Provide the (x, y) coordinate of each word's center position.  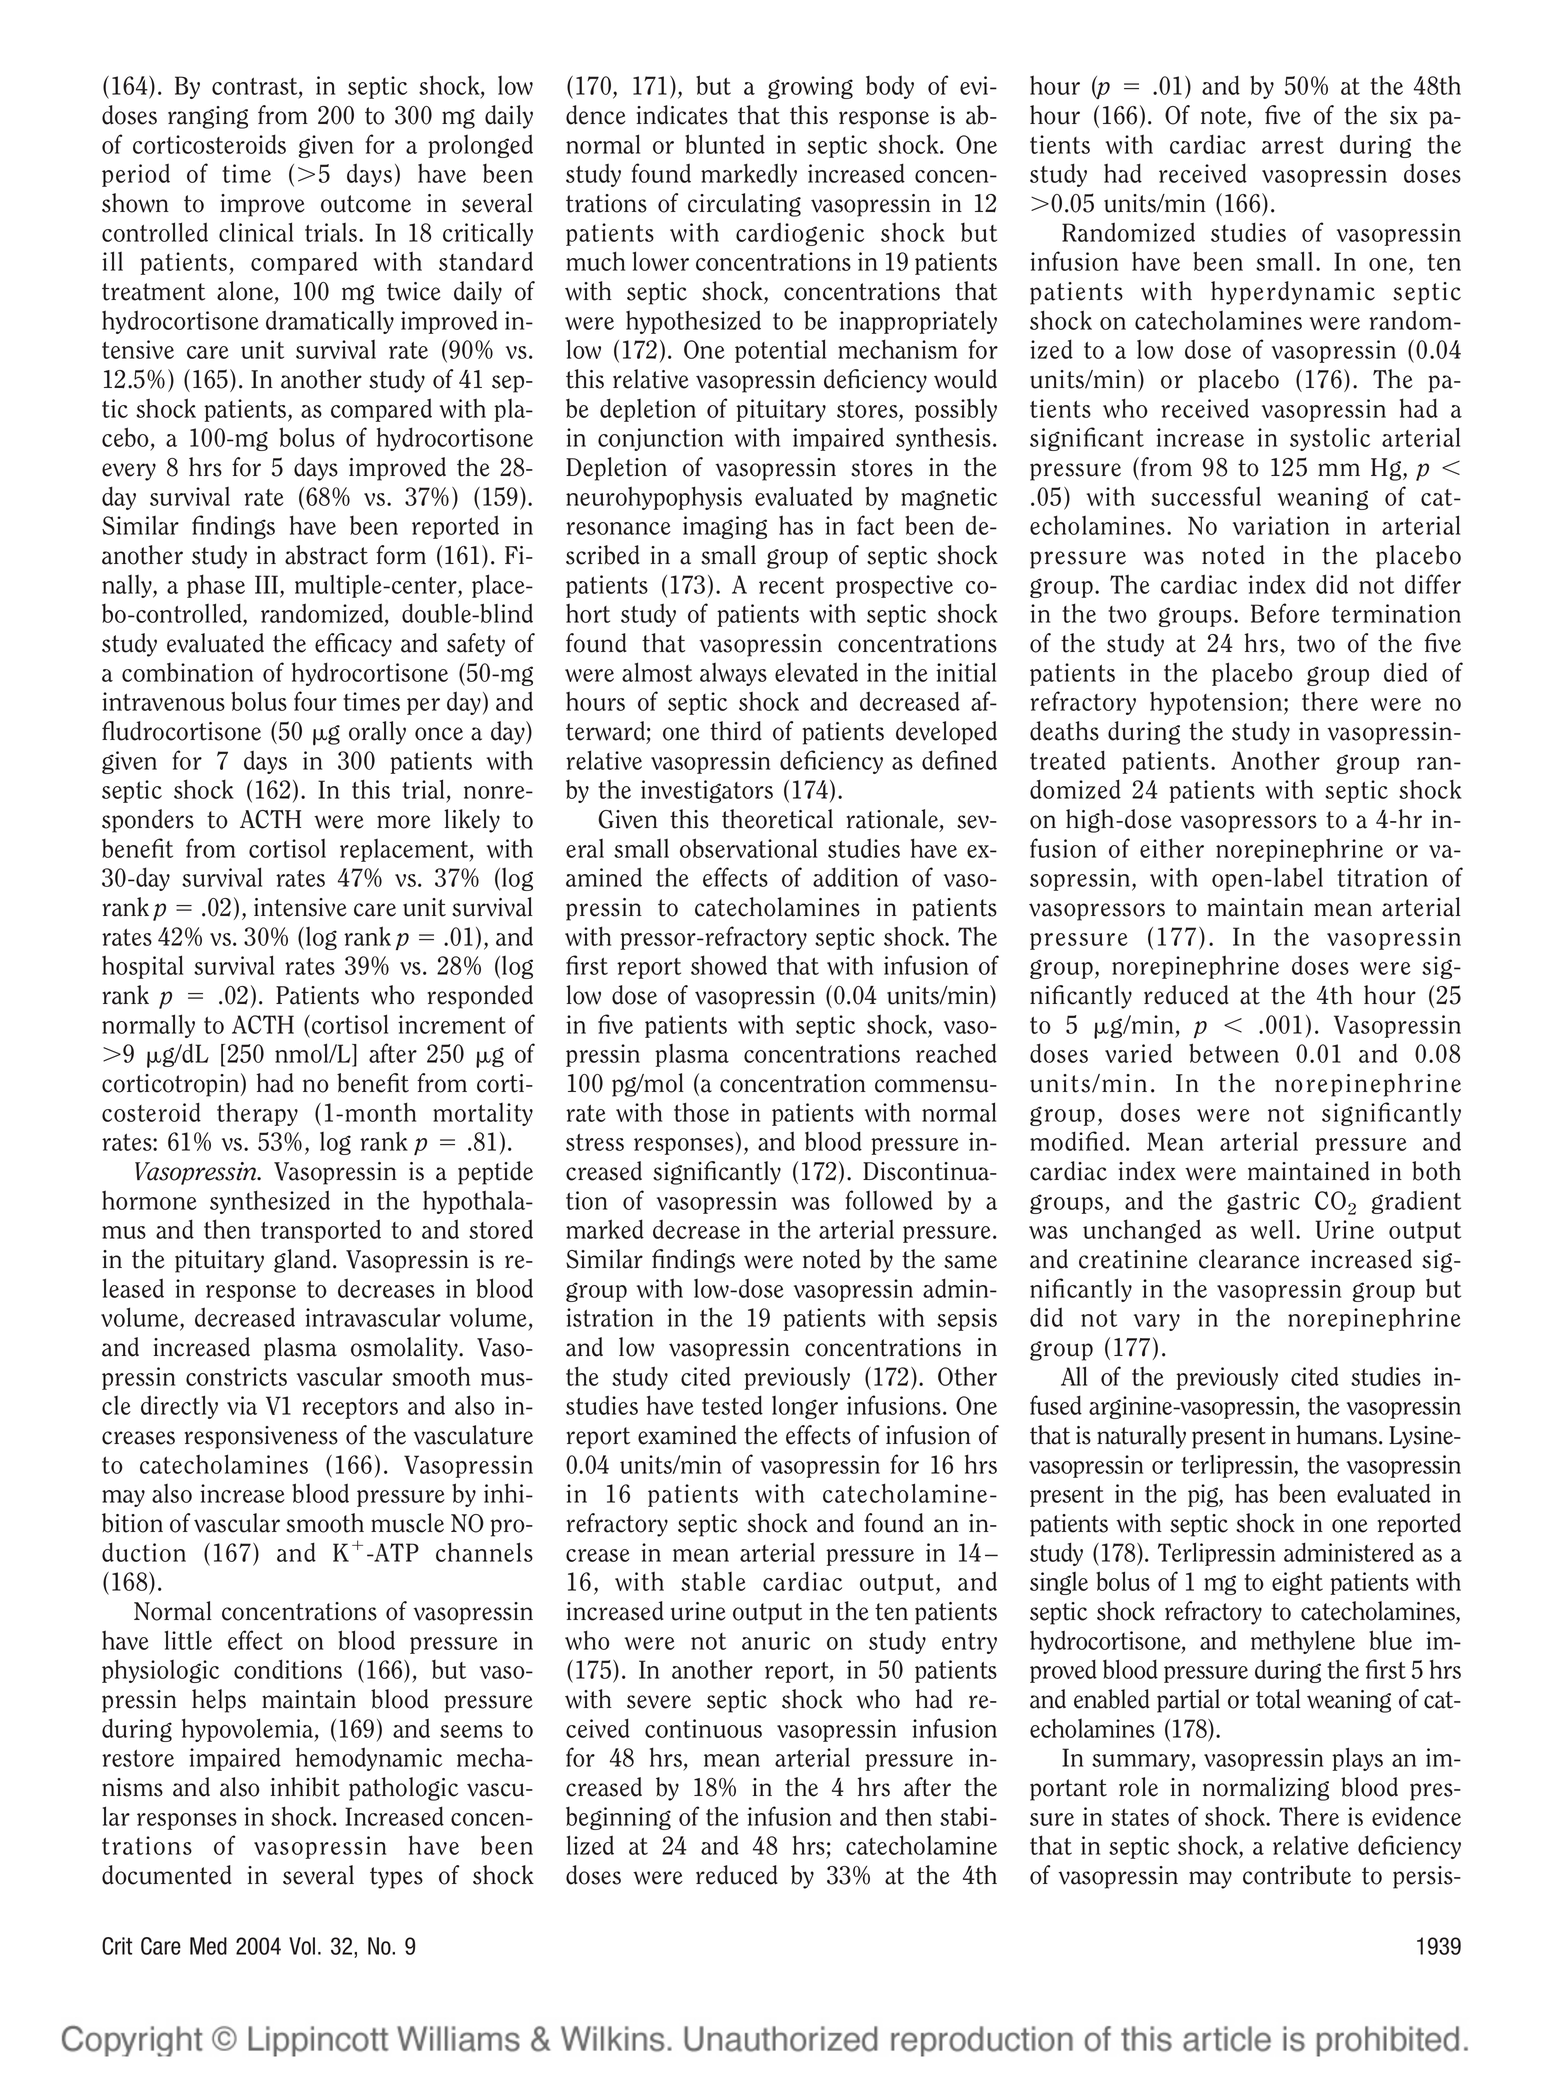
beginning (618, 1818)
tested (732, 1405)
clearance (1249, 1259)
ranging (208, 117)
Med (208, 1946)
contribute (1297, 1875)
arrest (1293, 145)
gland (302, 1261)
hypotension (1216, 703)
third (736, 731)
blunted (725, 144)
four (315, 701)
